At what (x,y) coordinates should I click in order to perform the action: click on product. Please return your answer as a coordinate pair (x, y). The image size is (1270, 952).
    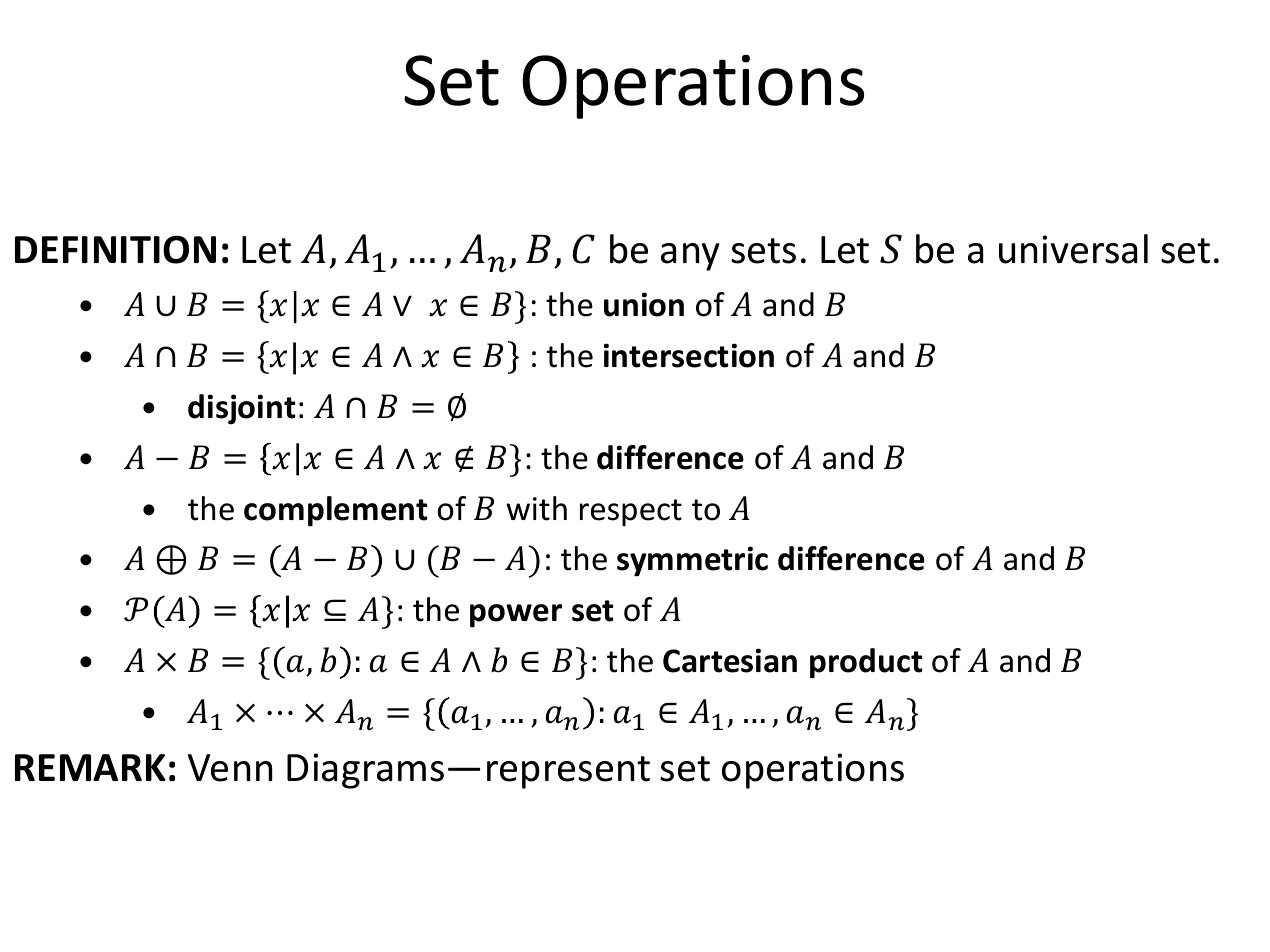
    Looking at the image, I should click on (866, 663).
